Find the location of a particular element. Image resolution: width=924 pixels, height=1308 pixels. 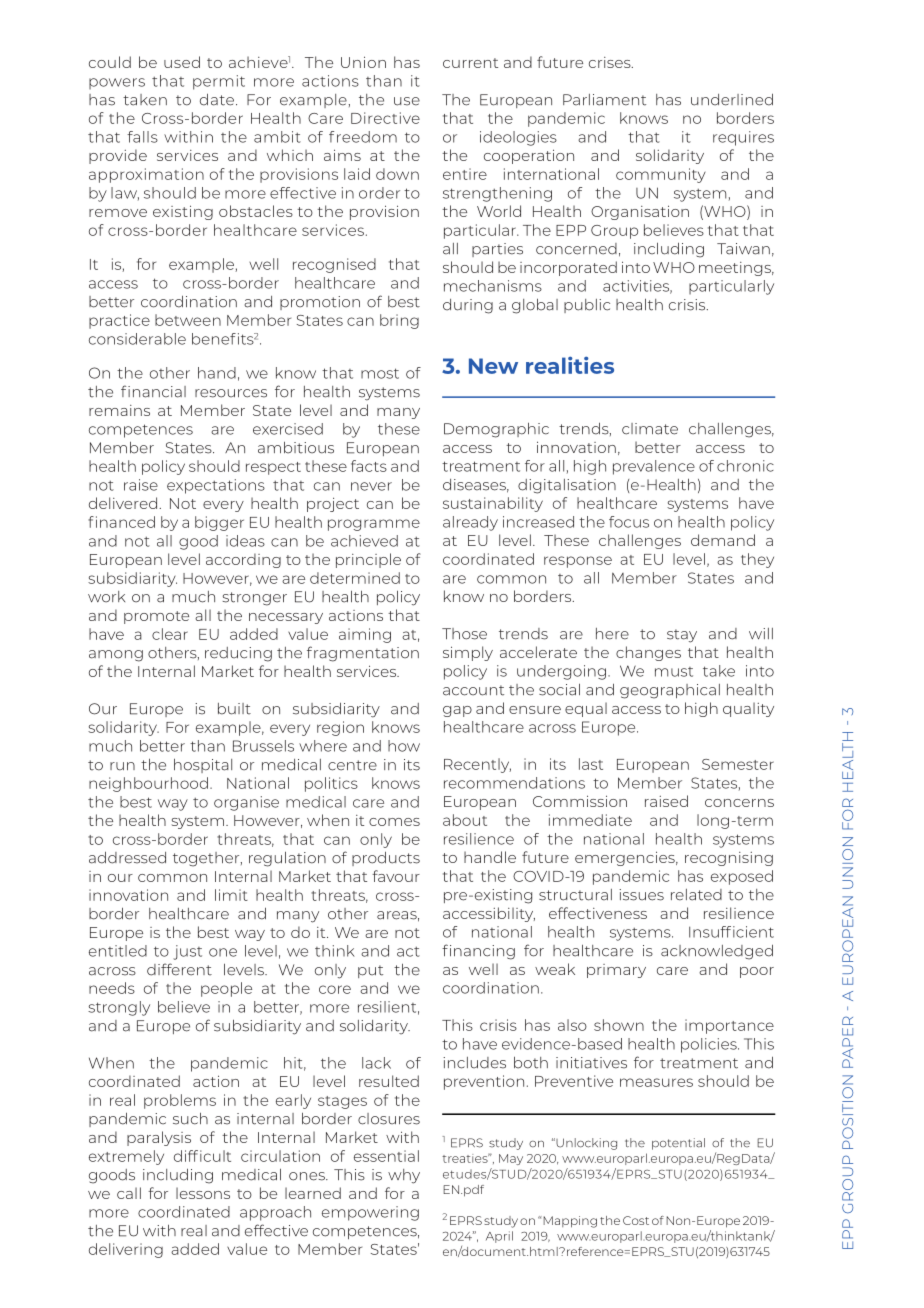

underlined is located at coordinates (732, 99).
